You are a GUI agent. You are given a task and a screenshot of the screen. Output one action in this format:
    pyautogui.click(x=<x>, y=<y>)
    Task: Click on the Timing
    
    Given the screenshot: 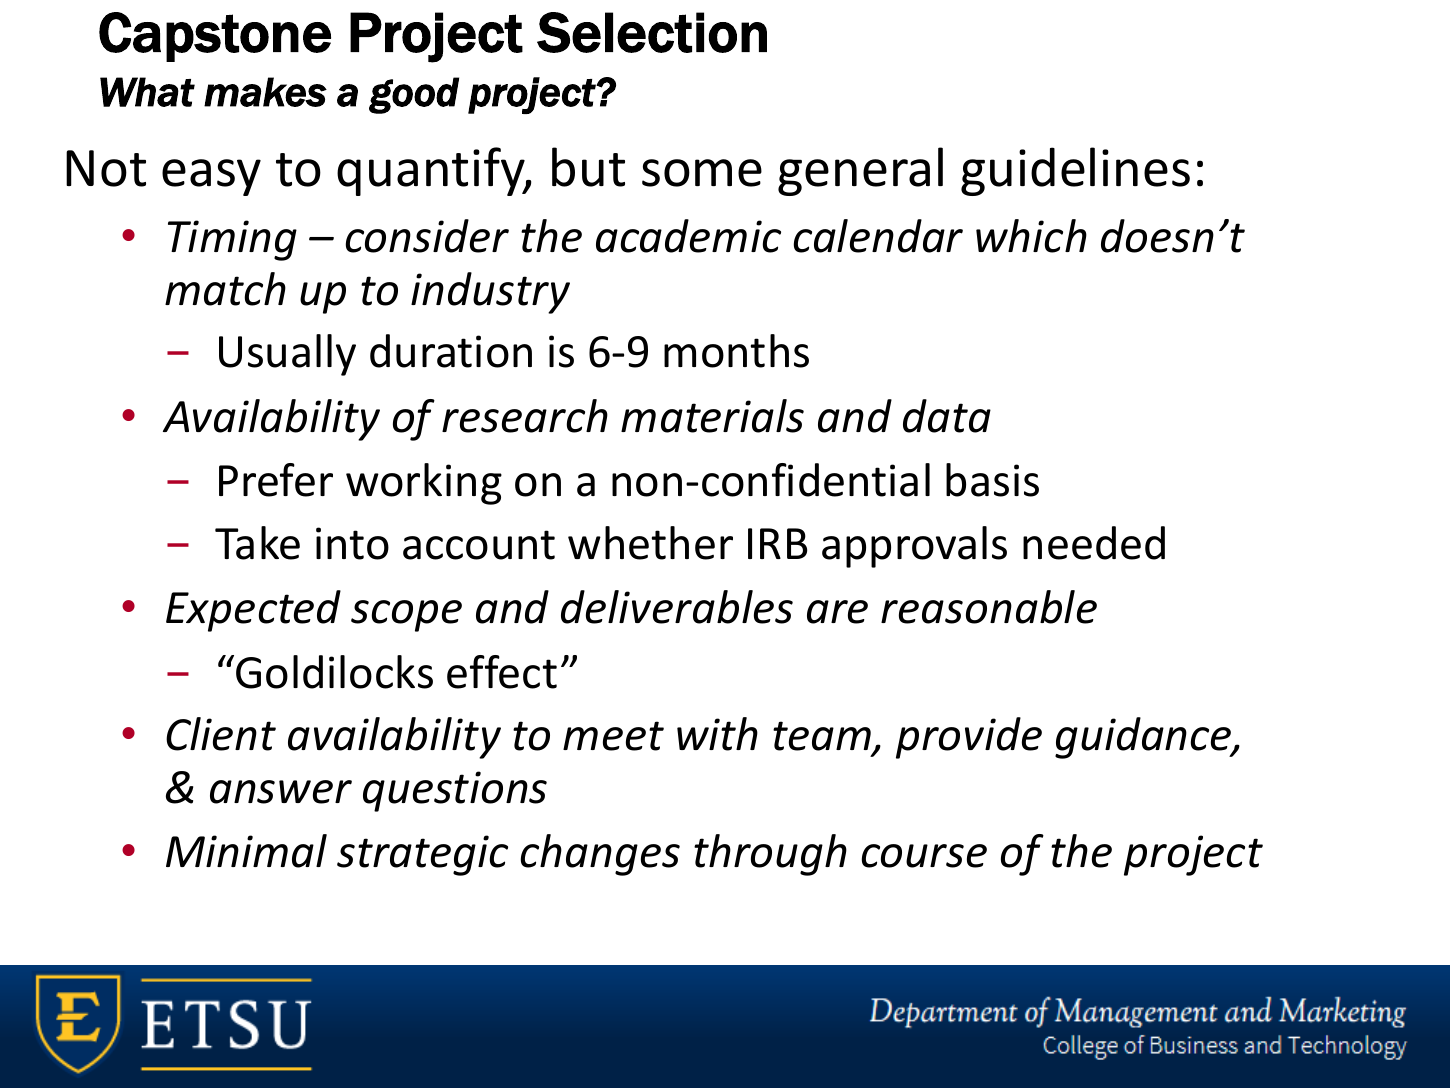 What is the action you would take?
    pyautogui.click(x=232, y=240)
